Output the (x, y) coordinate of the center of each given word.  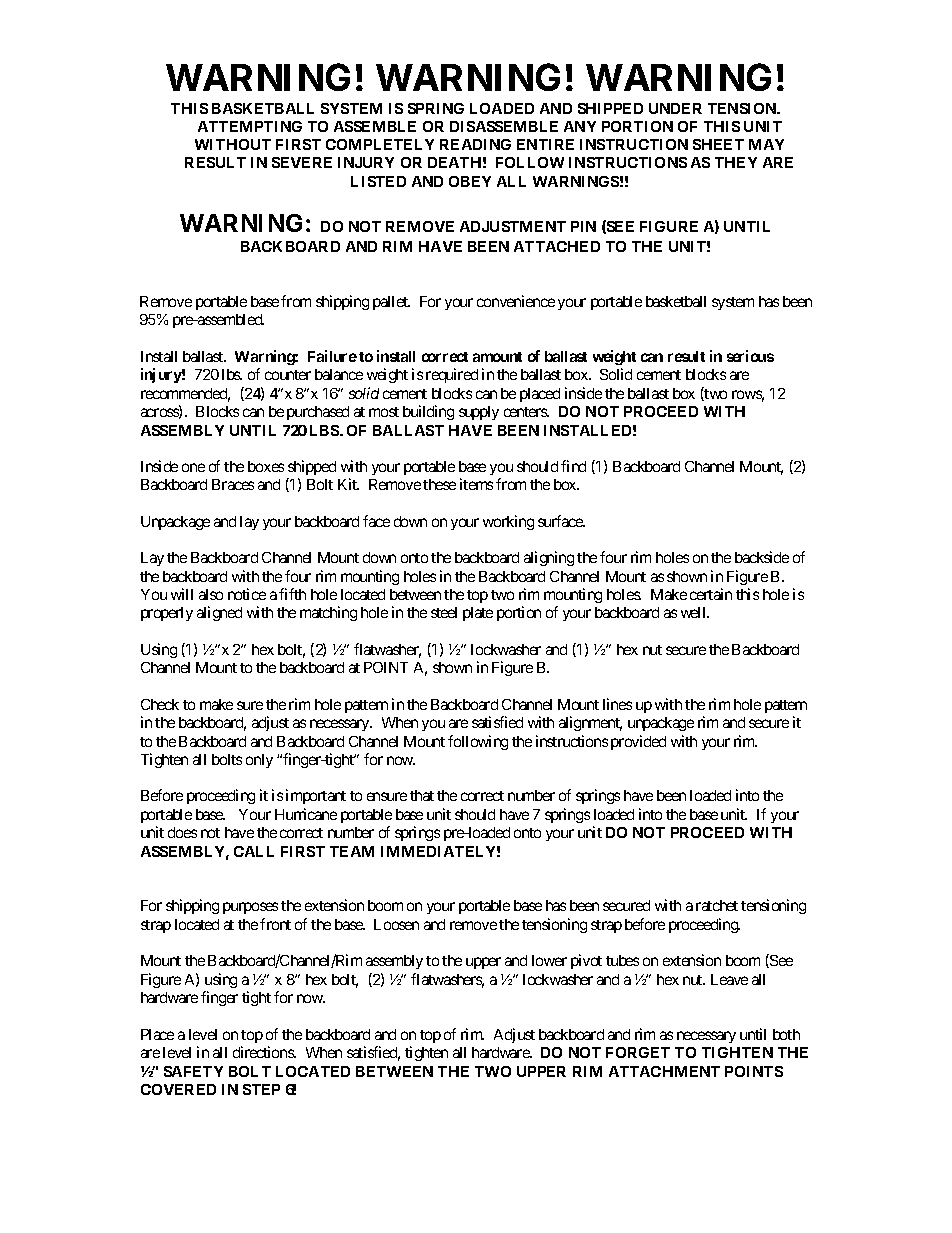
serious (750, 356)
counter (288, 375)
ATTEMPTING (250, 126)
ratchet (717, 905)
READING (475, 144)
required (452, 375)
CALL (254, 851)
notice (247, 594)
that (422, 795)
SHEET (718, 144)
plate (478, 614)
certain (711, 594)
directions (264, 1052)
